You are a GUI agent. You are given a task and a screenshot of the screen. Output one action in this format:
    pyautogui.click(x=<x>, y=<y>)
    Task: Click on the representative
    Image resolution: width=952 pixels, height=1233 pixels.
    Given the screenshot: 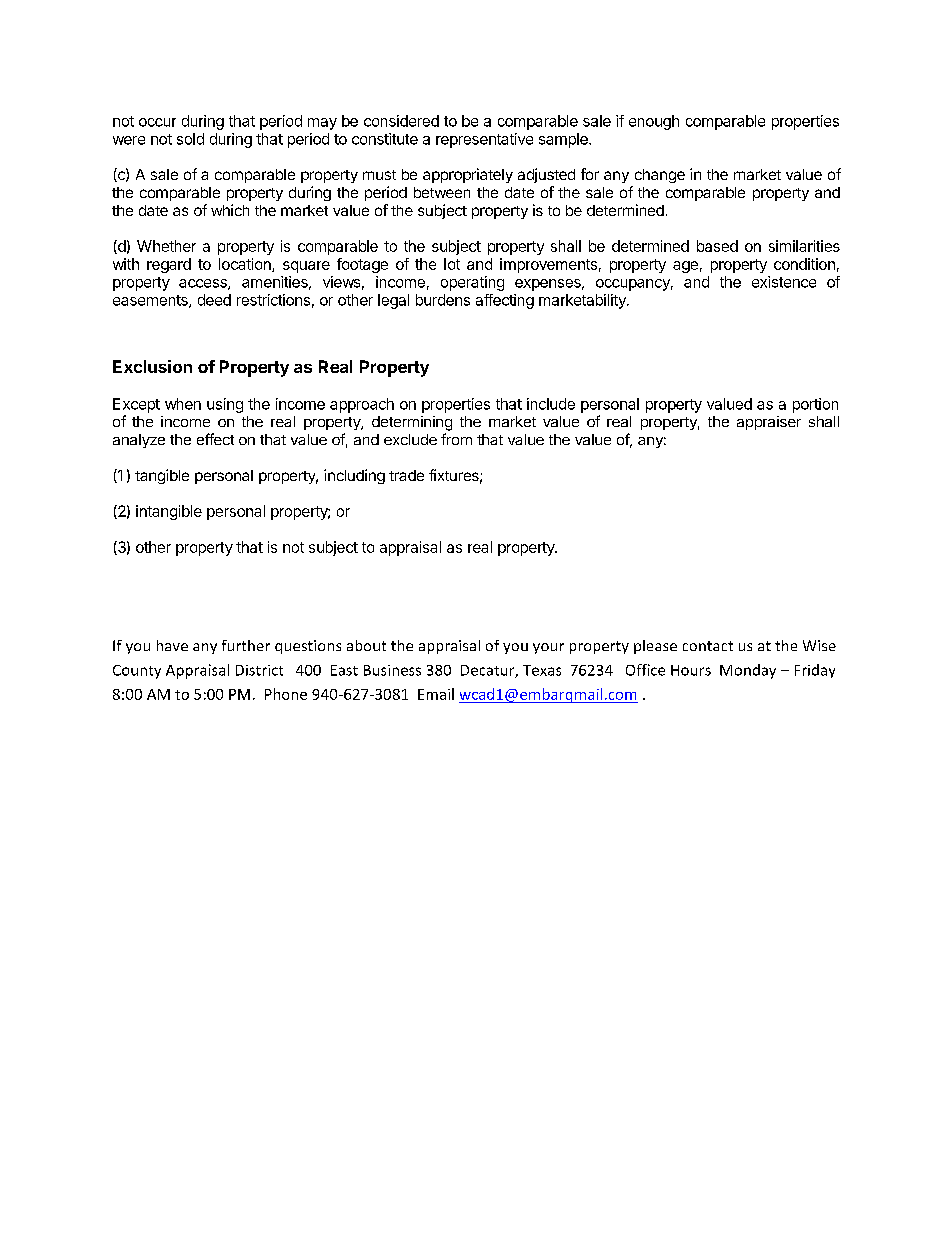 What is the action you would take?
    pyautogui.click(x=484, y=140)
